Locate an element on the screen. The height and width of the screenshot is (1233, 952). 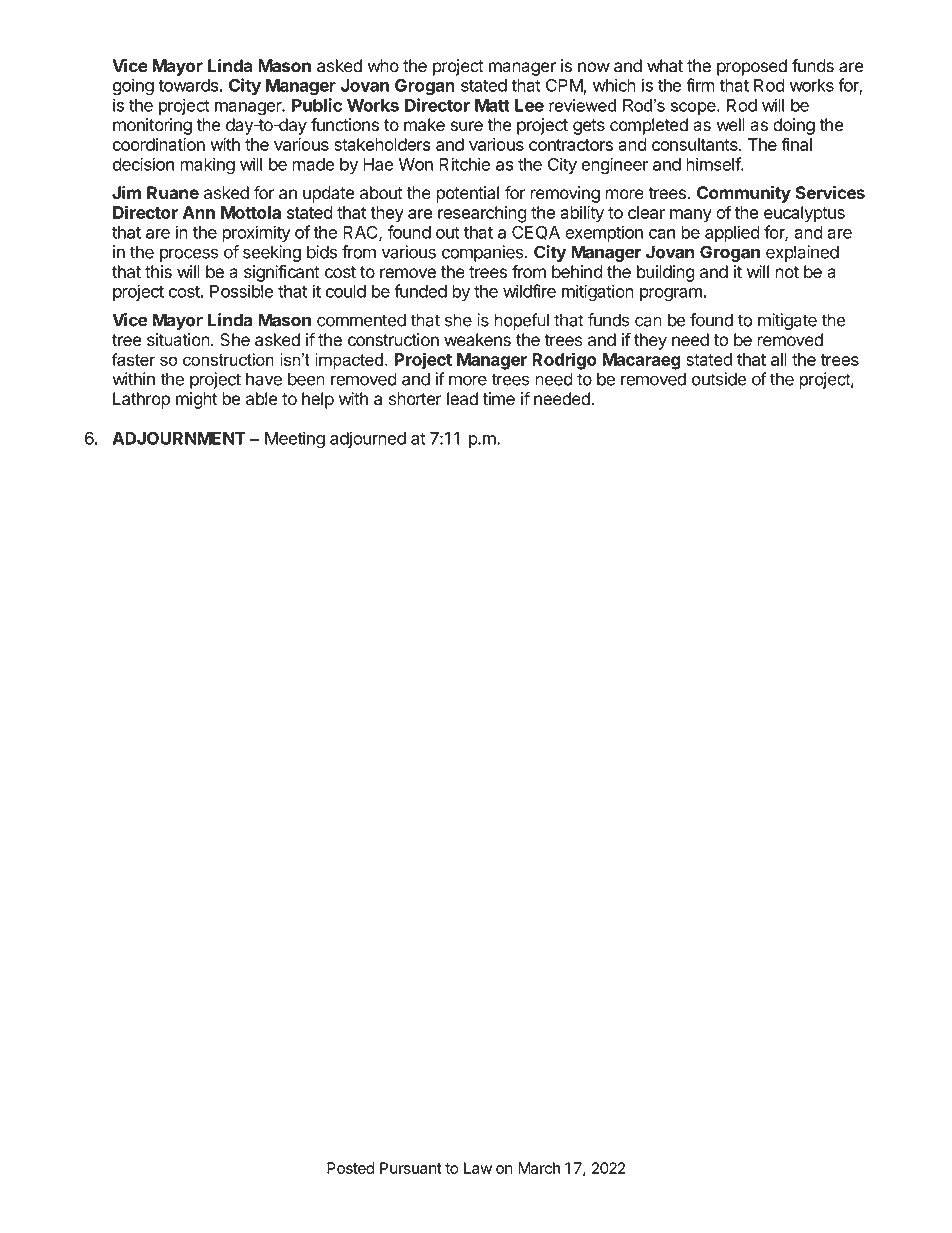
Posted is located at coordinates (350, 1168).
